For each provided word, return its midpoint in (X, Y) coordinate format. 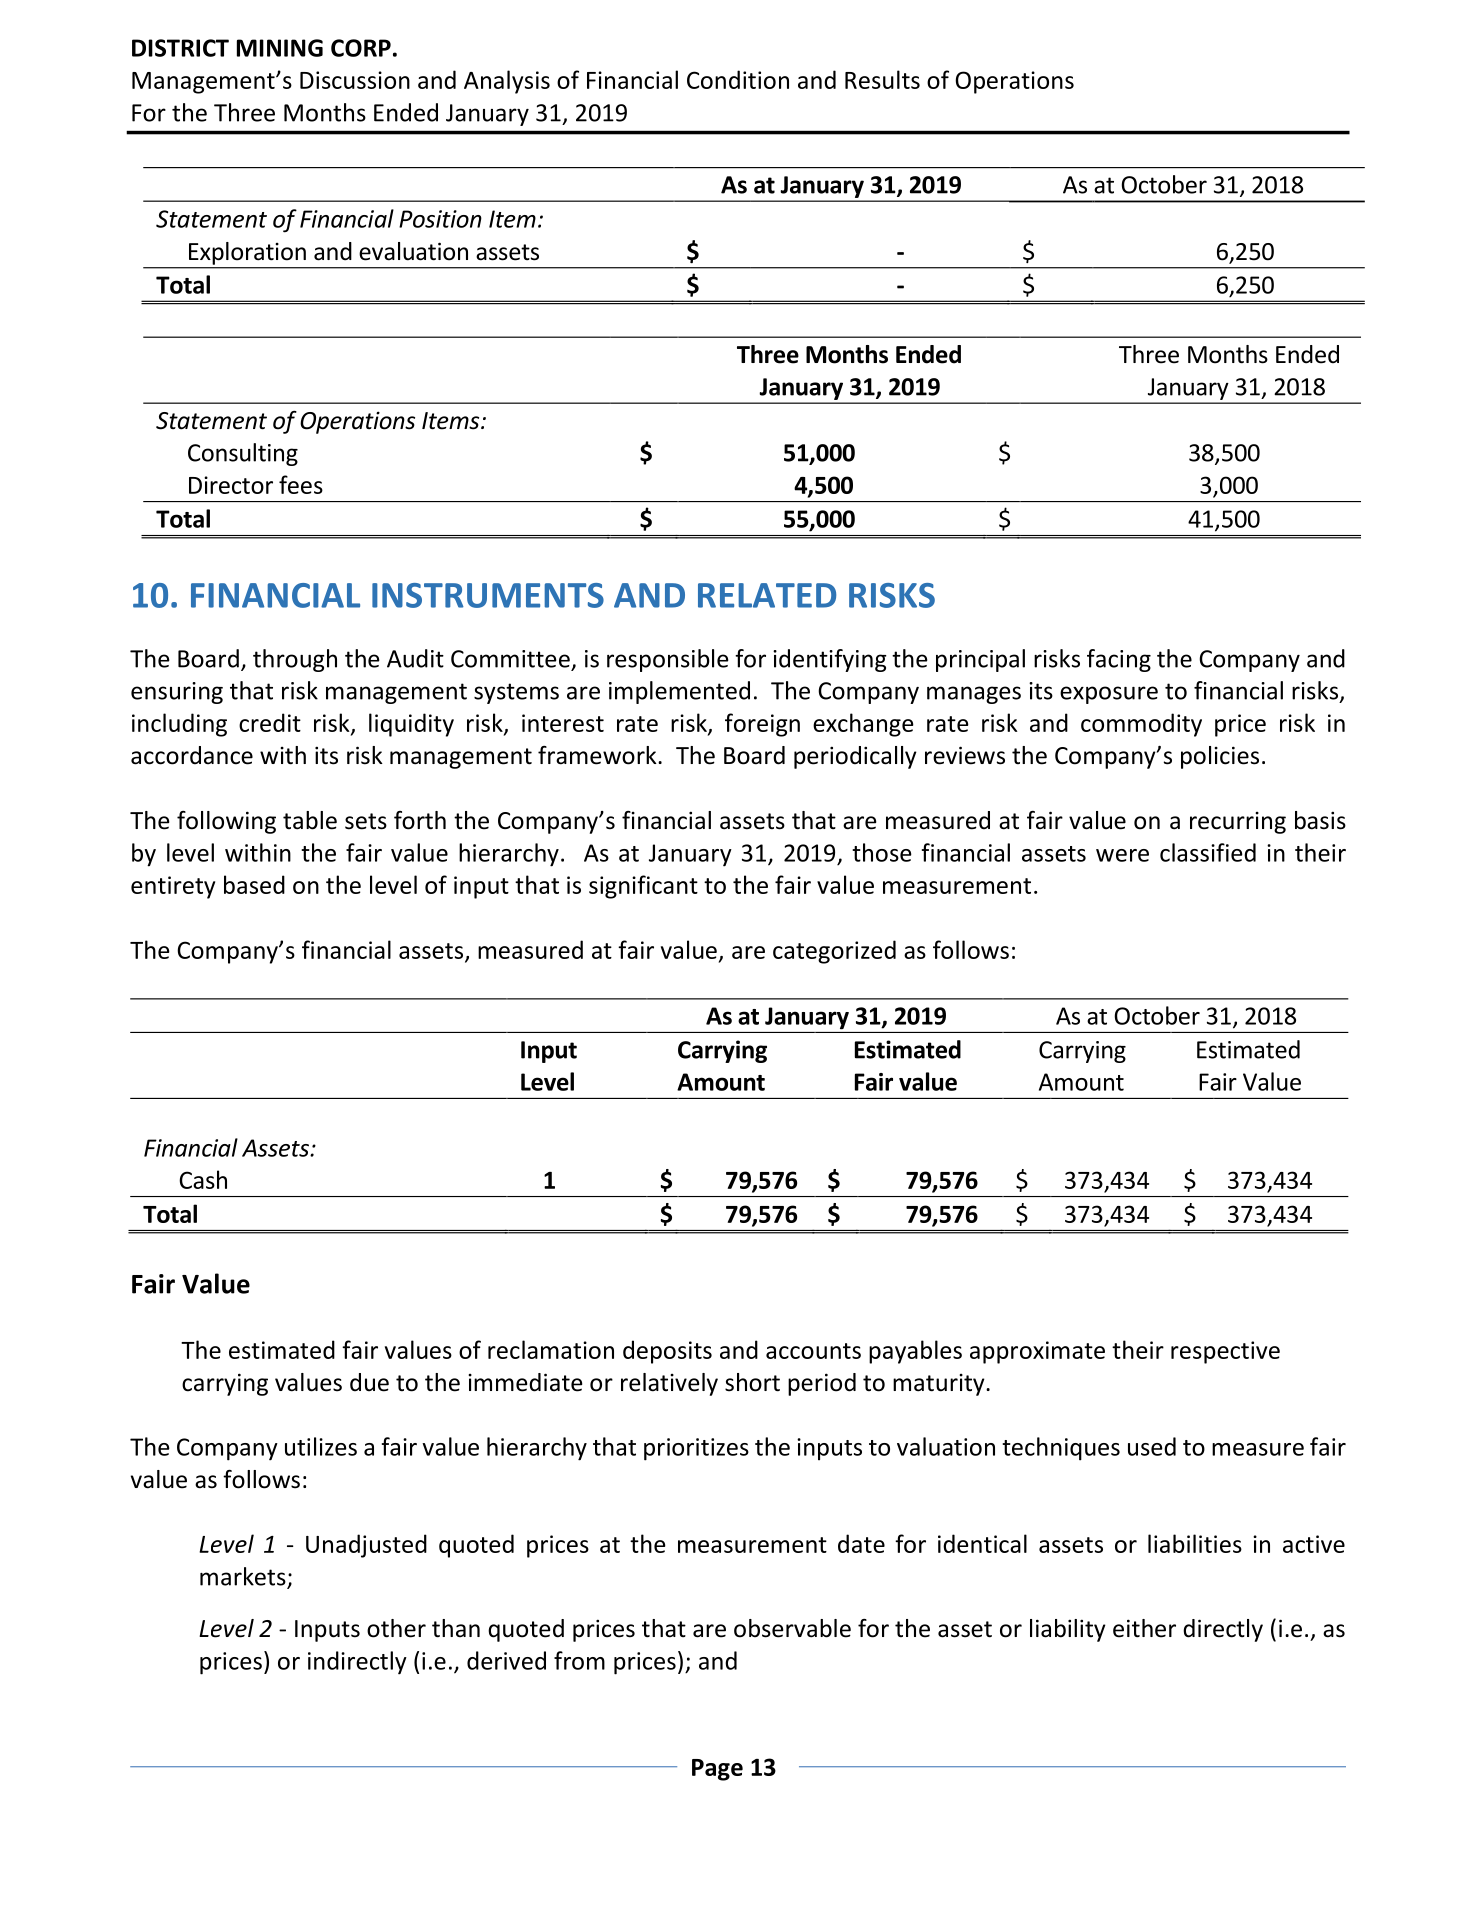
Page (717, 1770)
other (396, 1628)
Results (882, 79)
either (1144, 1628)
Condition (738, 79)
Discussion (355, 80)
